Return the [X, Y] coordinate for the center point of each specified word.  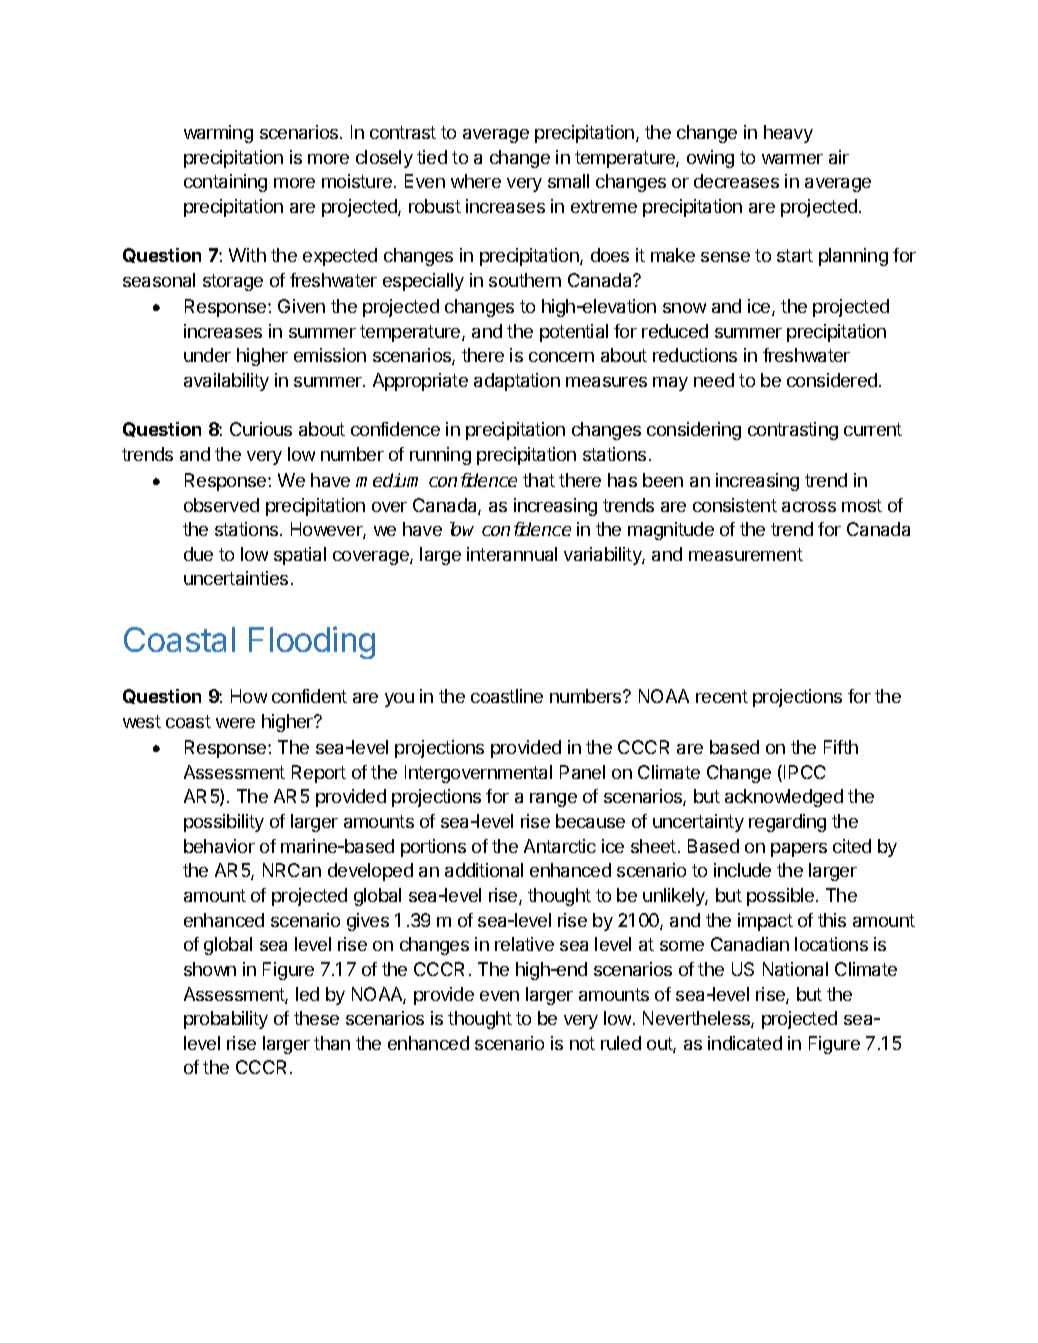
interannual [512, 554]
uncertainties [236, 578]
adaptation [517, 382]
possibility [224, 823]
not [582, 1043]
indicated [745, 1043]
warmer [792, 159]
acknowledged [784, 798]
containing [225, 183]
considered [832, 380]
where [476, 181]
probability [226, 1020]
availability [226, 382]
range [553, 800]
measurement [746, 554]
